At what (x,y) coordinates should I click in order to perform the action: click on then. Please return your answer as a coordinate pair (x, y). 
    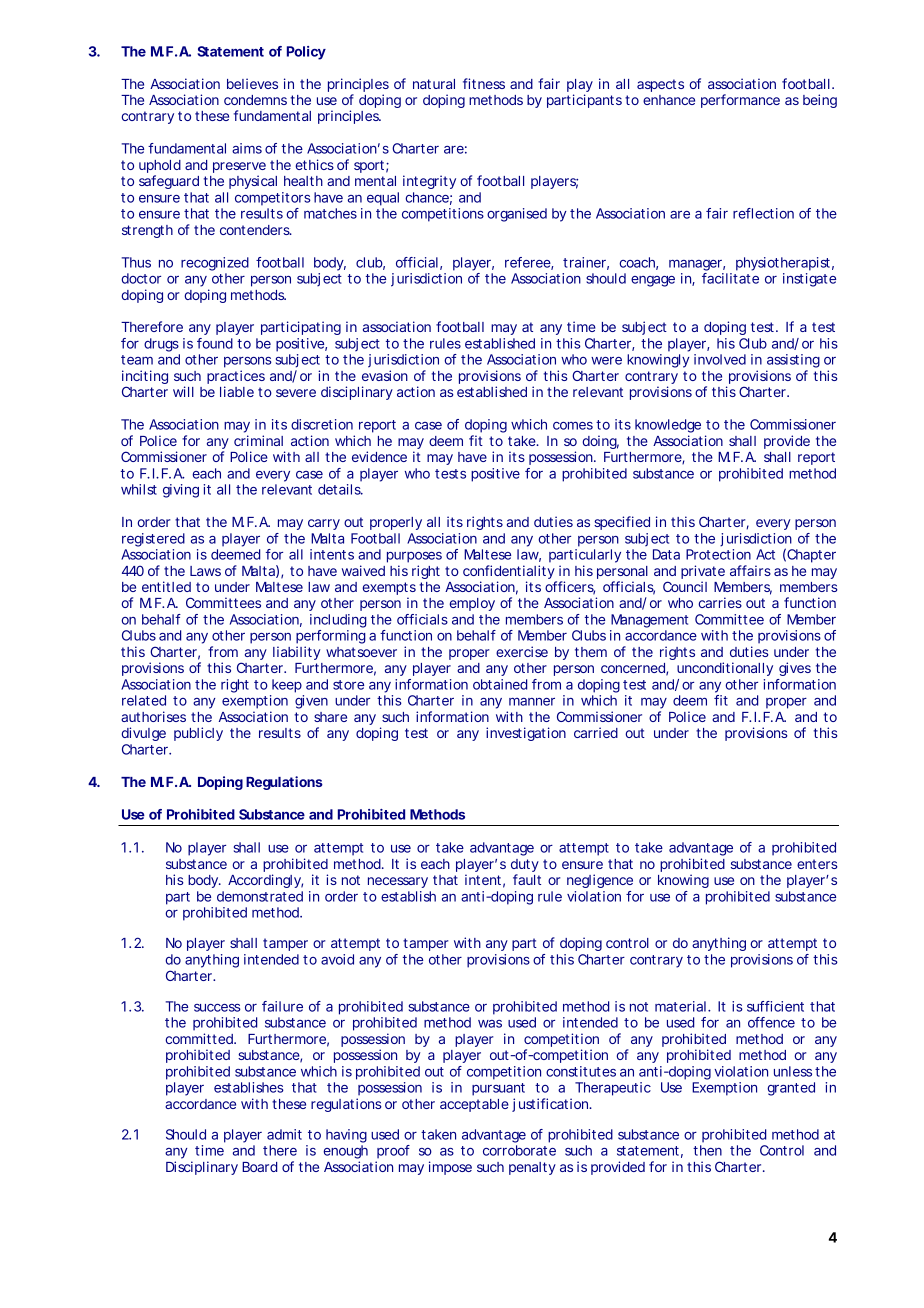
    Looking at the image, I should click on (707, 1150).
